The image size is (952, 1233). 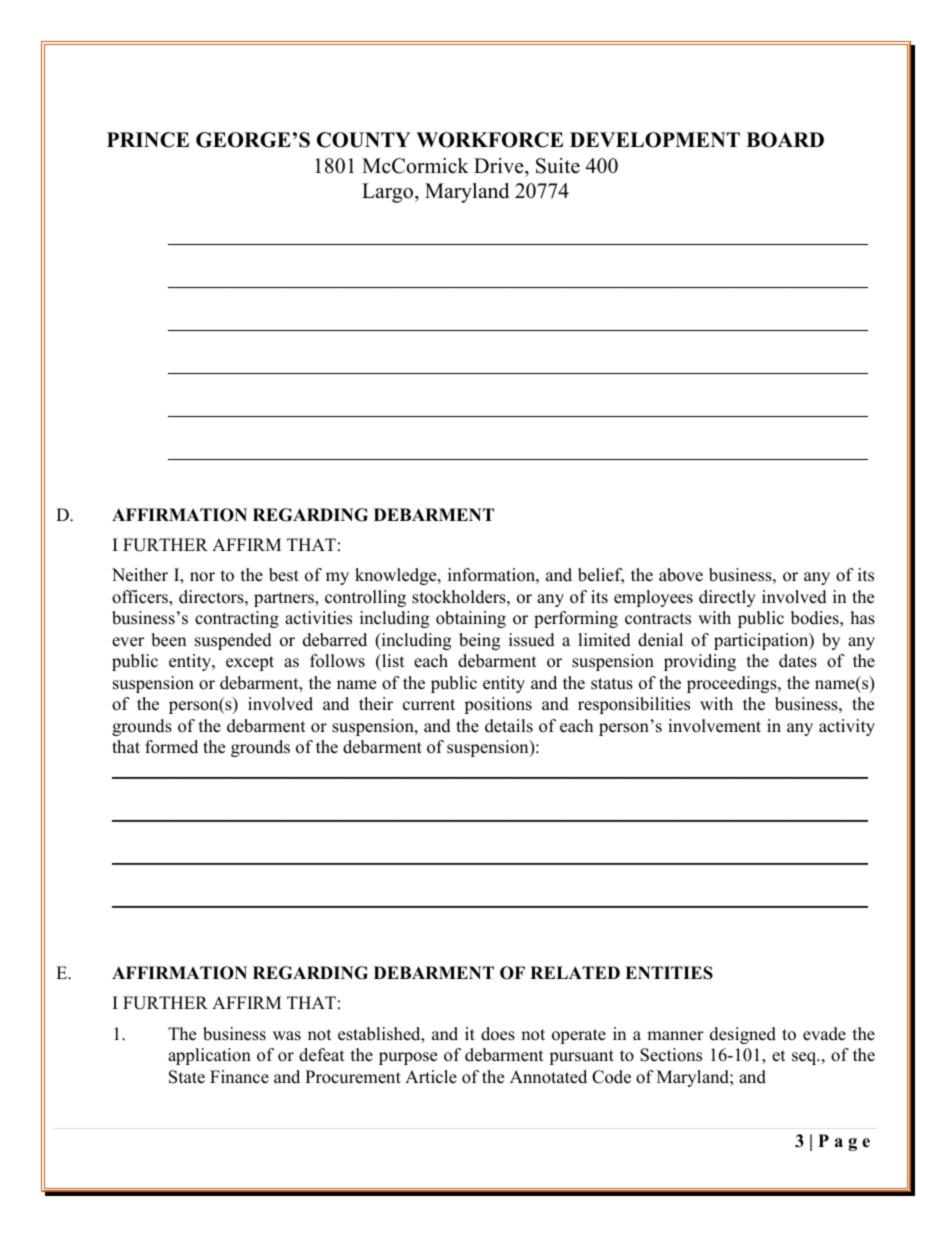 I want to click on formed, so click(x=171, y=747).
